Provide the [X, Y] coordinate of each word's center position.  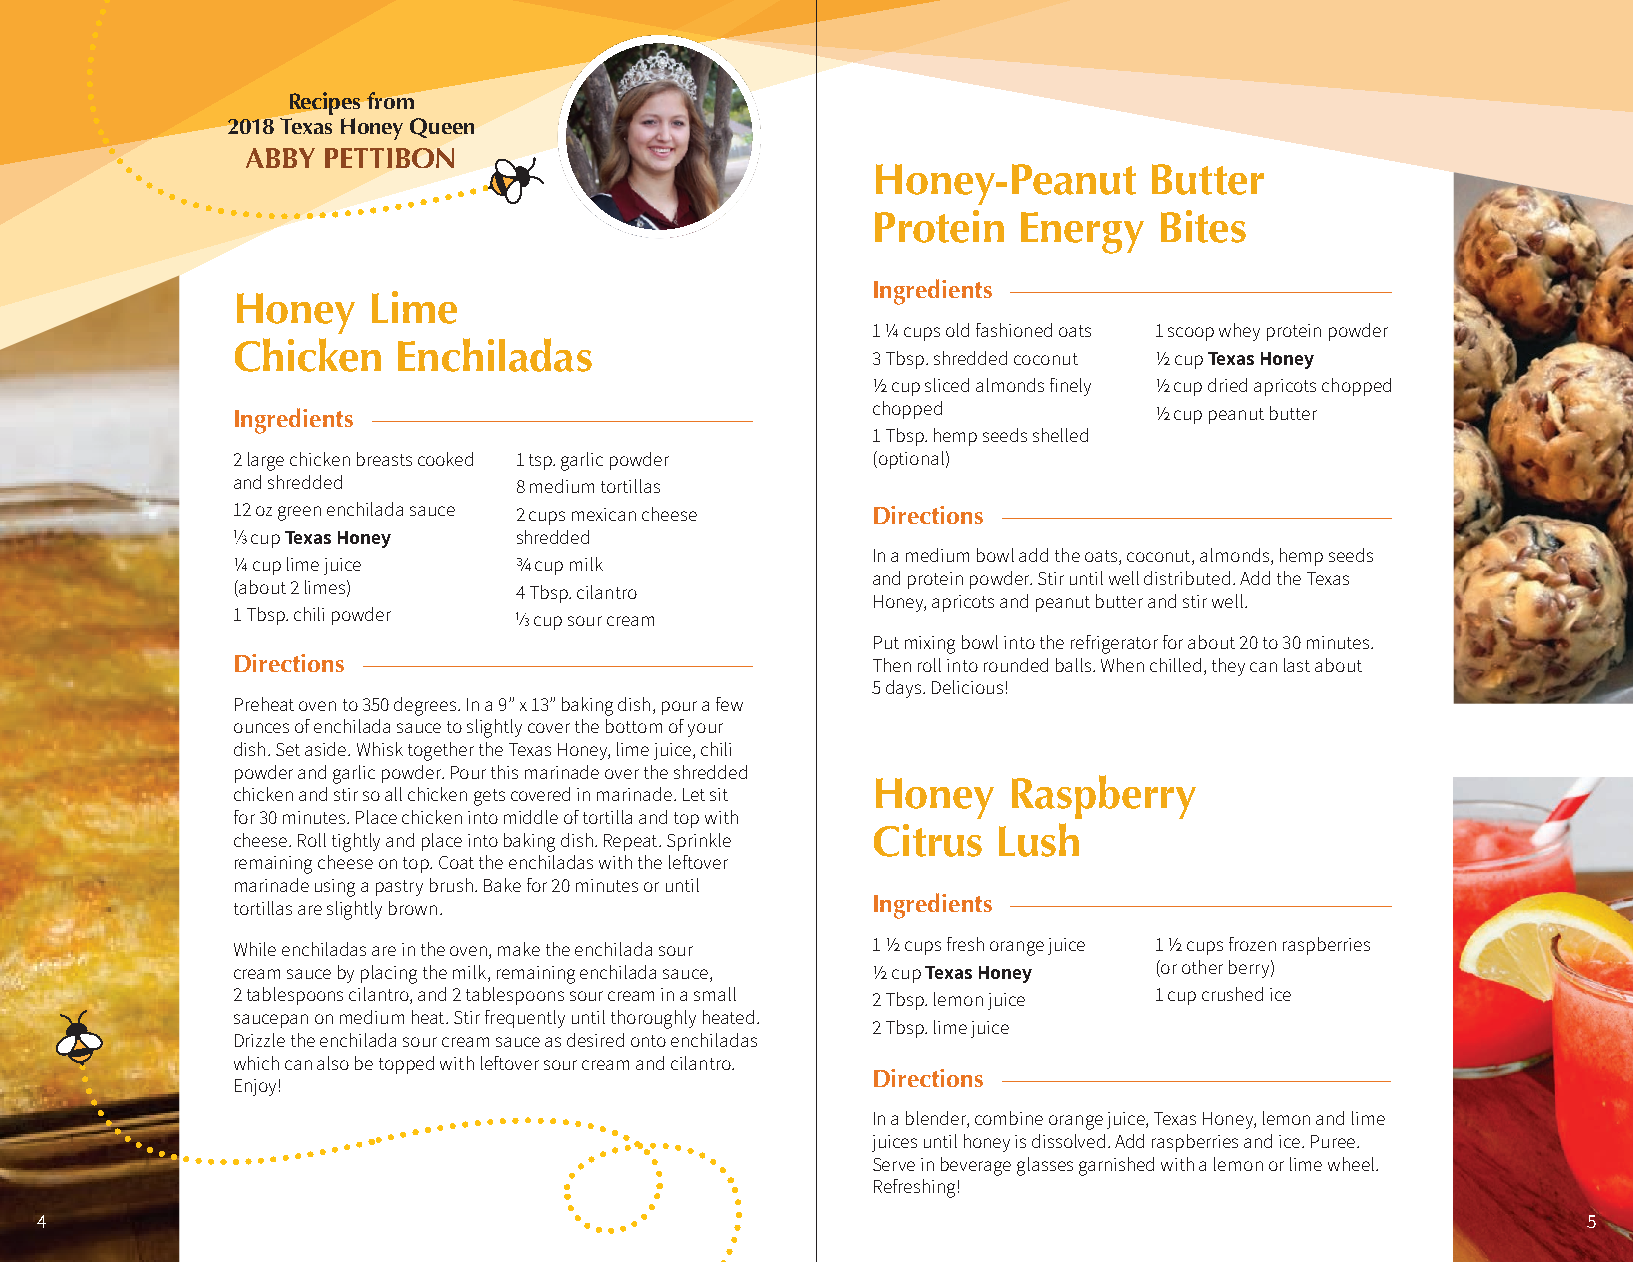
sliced [947, 385]
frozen [1252, 944]
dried [1227, 385]
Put [886, 642]
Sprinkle [699, 842]
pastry [399, 888]
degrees [426, 706]
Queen [442, 128]
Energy [1082, 233]
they [1228, 667]
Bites [1203, 226]
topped [406, 1065]
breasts [384, 459]
